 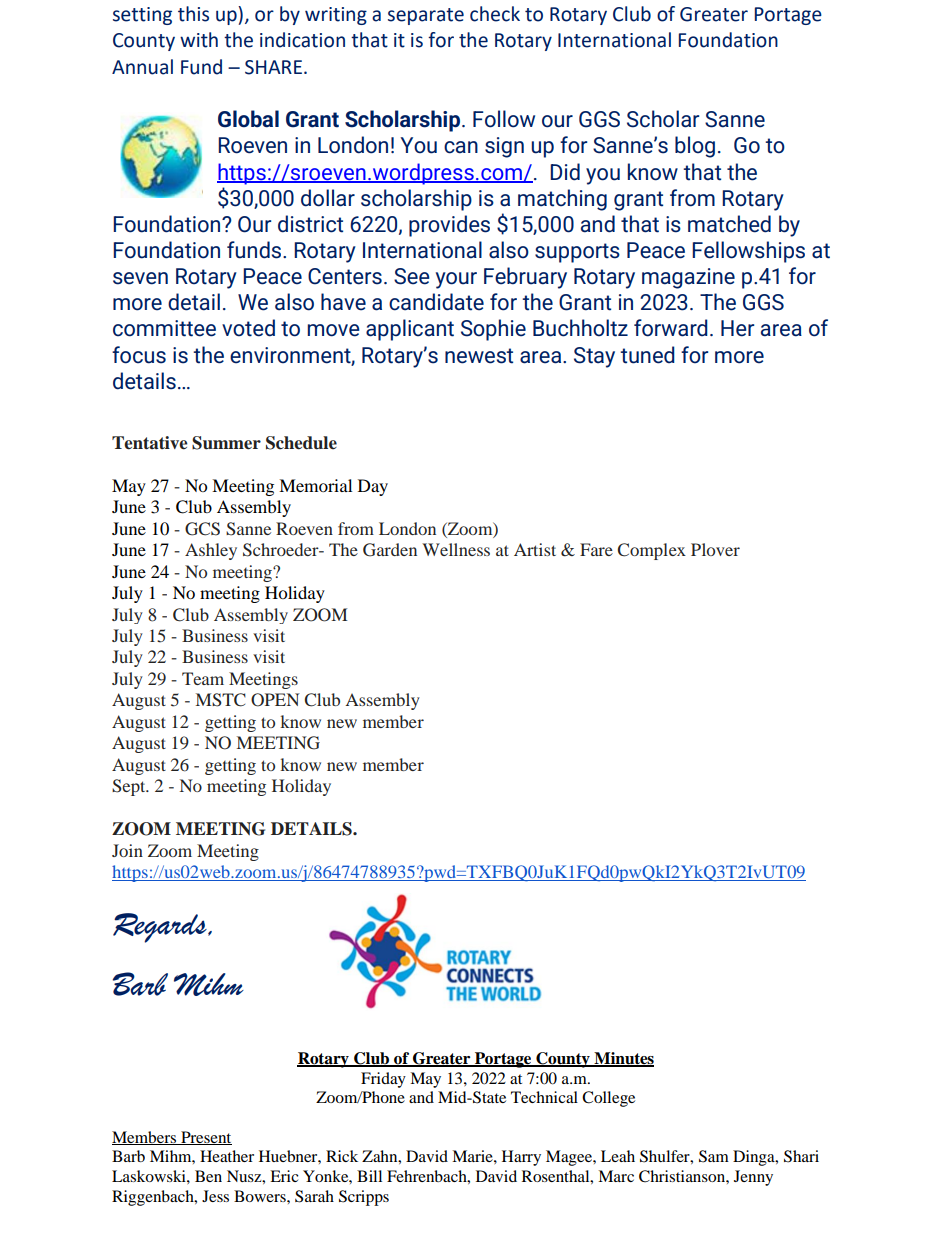 I want to click on Ben, so click(x=208, y=1176).
